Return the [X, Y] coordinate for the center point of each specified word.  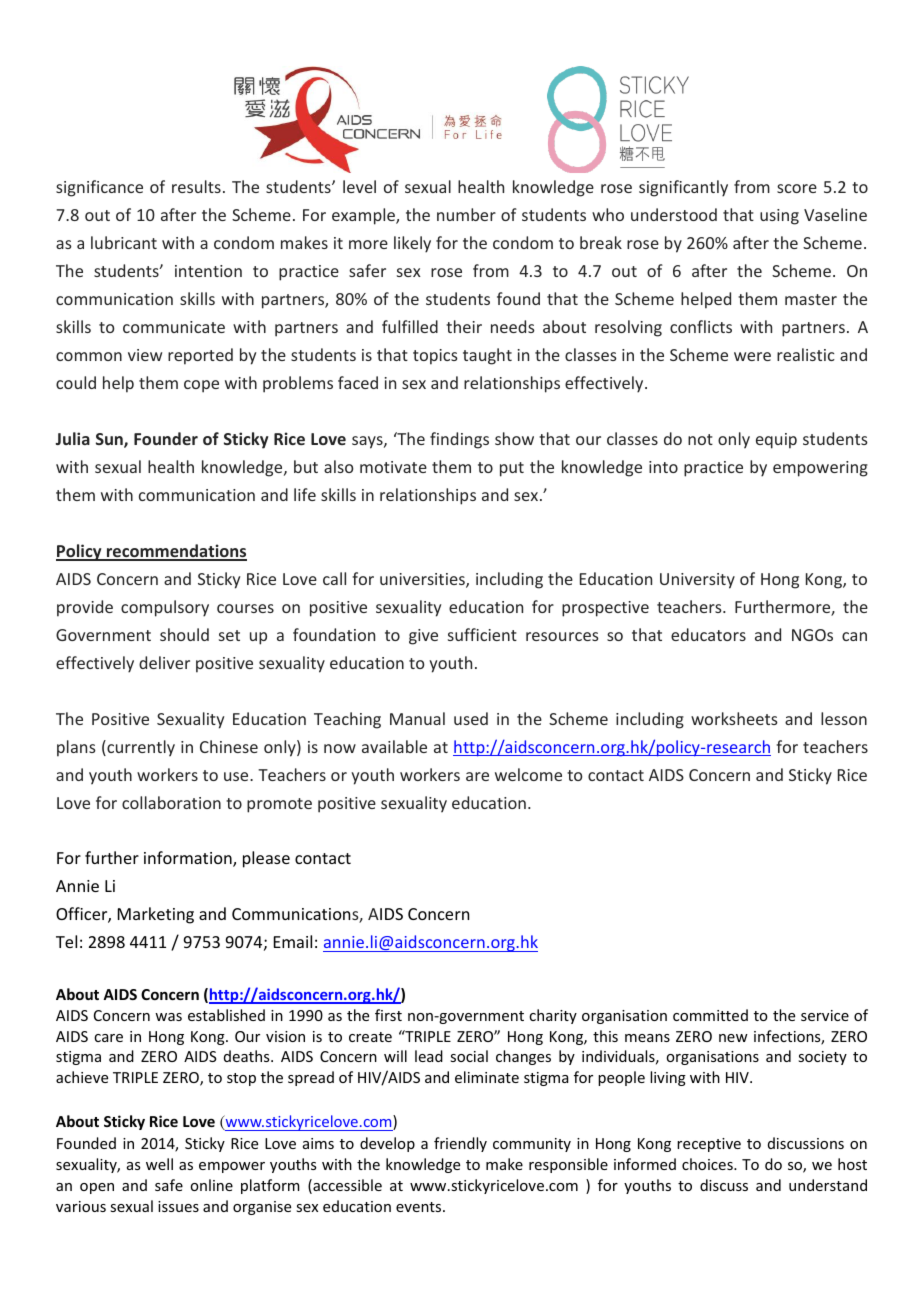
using [779, 217]
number [466, 214]
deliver [164, 662]
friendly [460, 1144]
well [159, 1164]
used [471, 718]
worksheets [734, 718]
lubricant [124, 242]
